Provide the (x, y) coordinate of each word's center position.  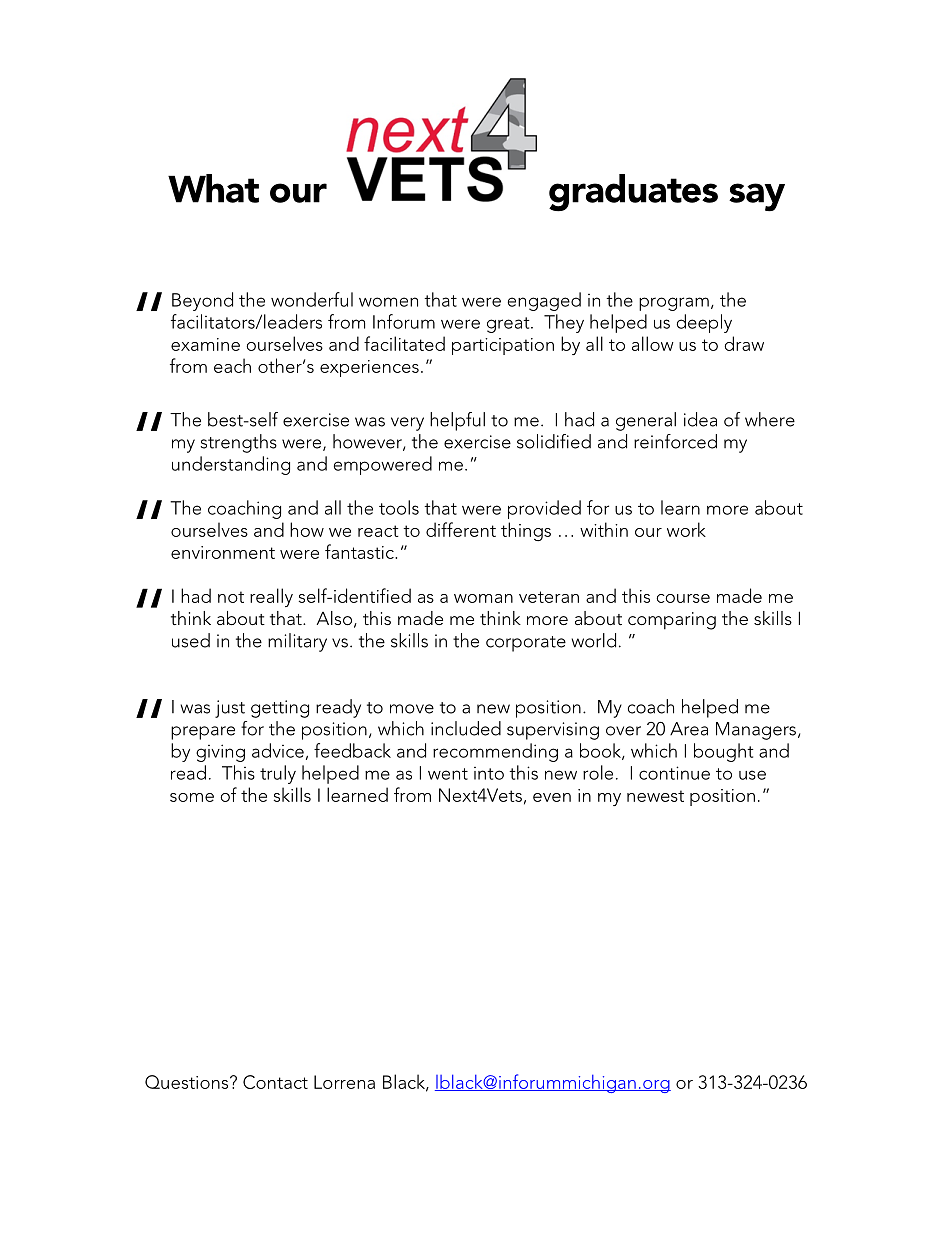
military (297, 642)
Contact (275, 1082)
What (213, 188)
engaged (544, 301)
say (757, 197)
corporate (526, 644)
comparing (672, 621)
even (552, 797)
